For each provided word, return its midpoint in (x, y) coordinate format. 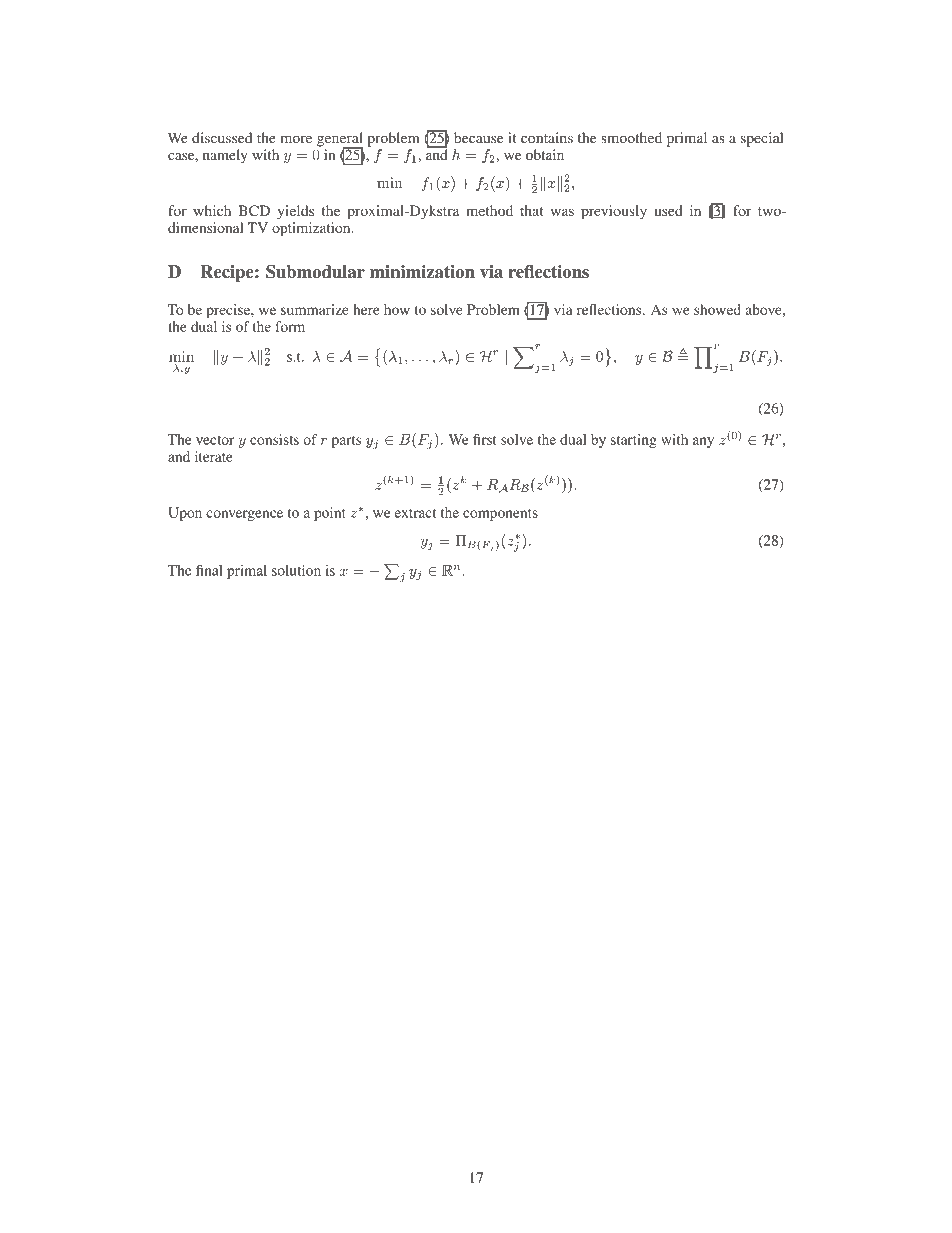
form (290, 326)
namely (225, 156)
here (366, 309)
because (478, 137)
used (668, 210)
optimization (312, 229)
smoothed (631, 137)
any (703, 442)
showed (717, 309)
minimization (422, 271)
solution (296, 570)
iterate (214, 456)
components (500, 515)
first (485, 439)
